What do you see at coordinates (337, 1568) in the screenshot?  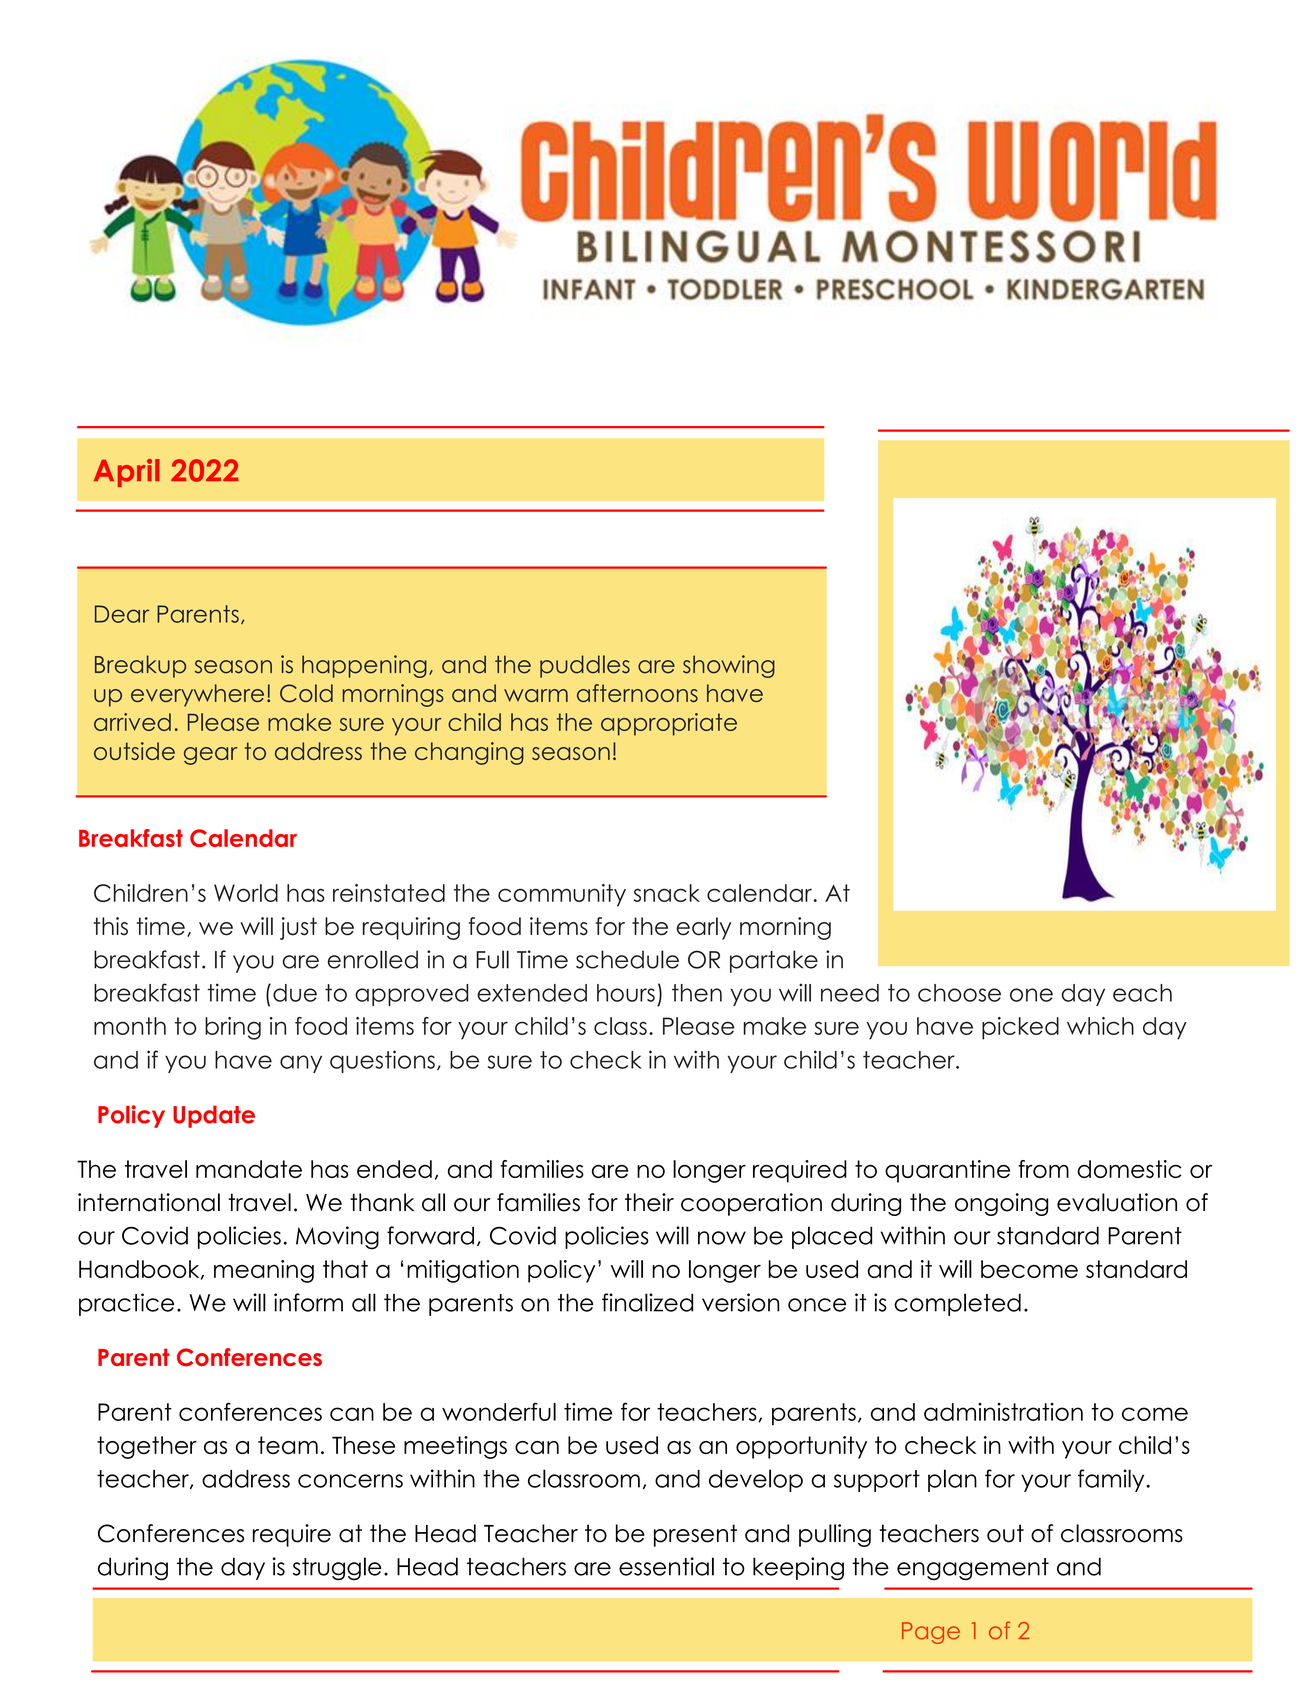 I see `struggle` at bounding box center [337, 1568].
